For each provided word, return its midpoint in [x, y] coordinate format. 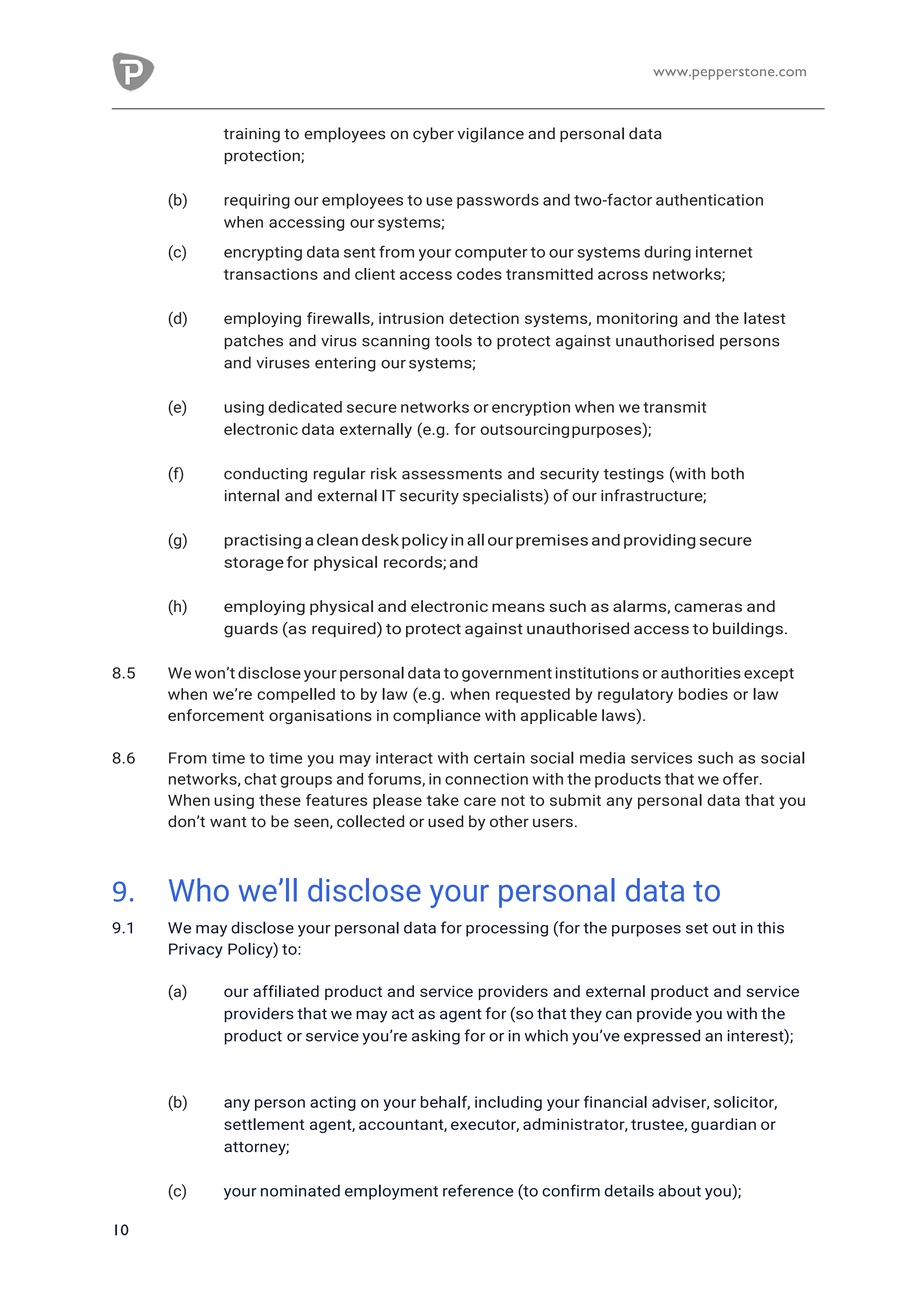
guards [251, 630]
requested [533, 695]
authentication [709, 200]
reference [478, 1190]
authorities [701, 673]
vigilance [491, 135]
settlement [264, 1124]
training [251, 135]
